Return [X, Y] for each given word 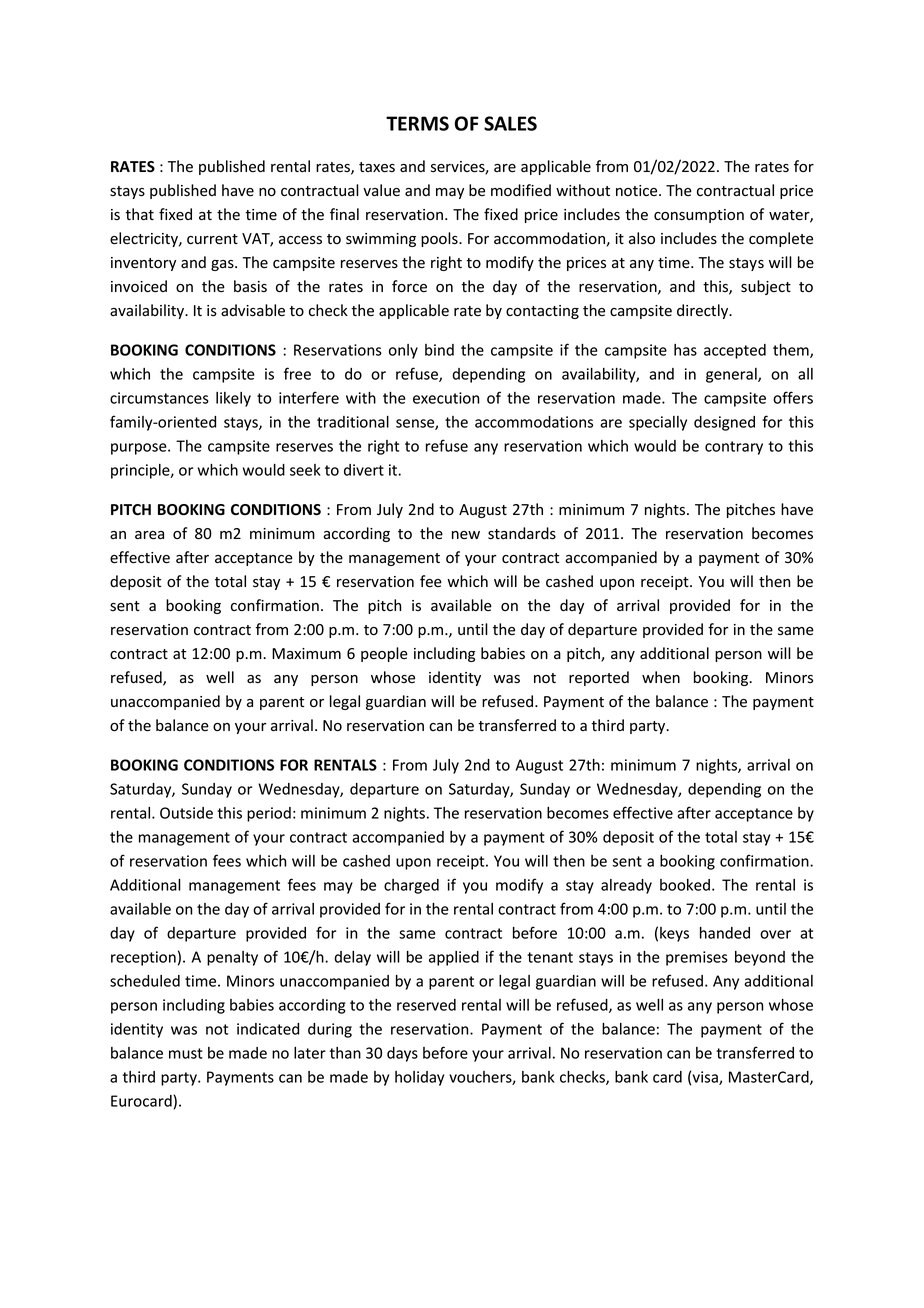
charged [411, 886]
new [466, 535]
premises [697, 958]
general [732, 375]
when [661, 677]
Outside [186, 813]
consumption [699, 216]
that [139, 214]
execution [446, 398]
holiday [419, 1078]
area [149, 535]
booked [685, 885]
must [186, 1053]
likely [233, 399]
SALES [510, 123]
